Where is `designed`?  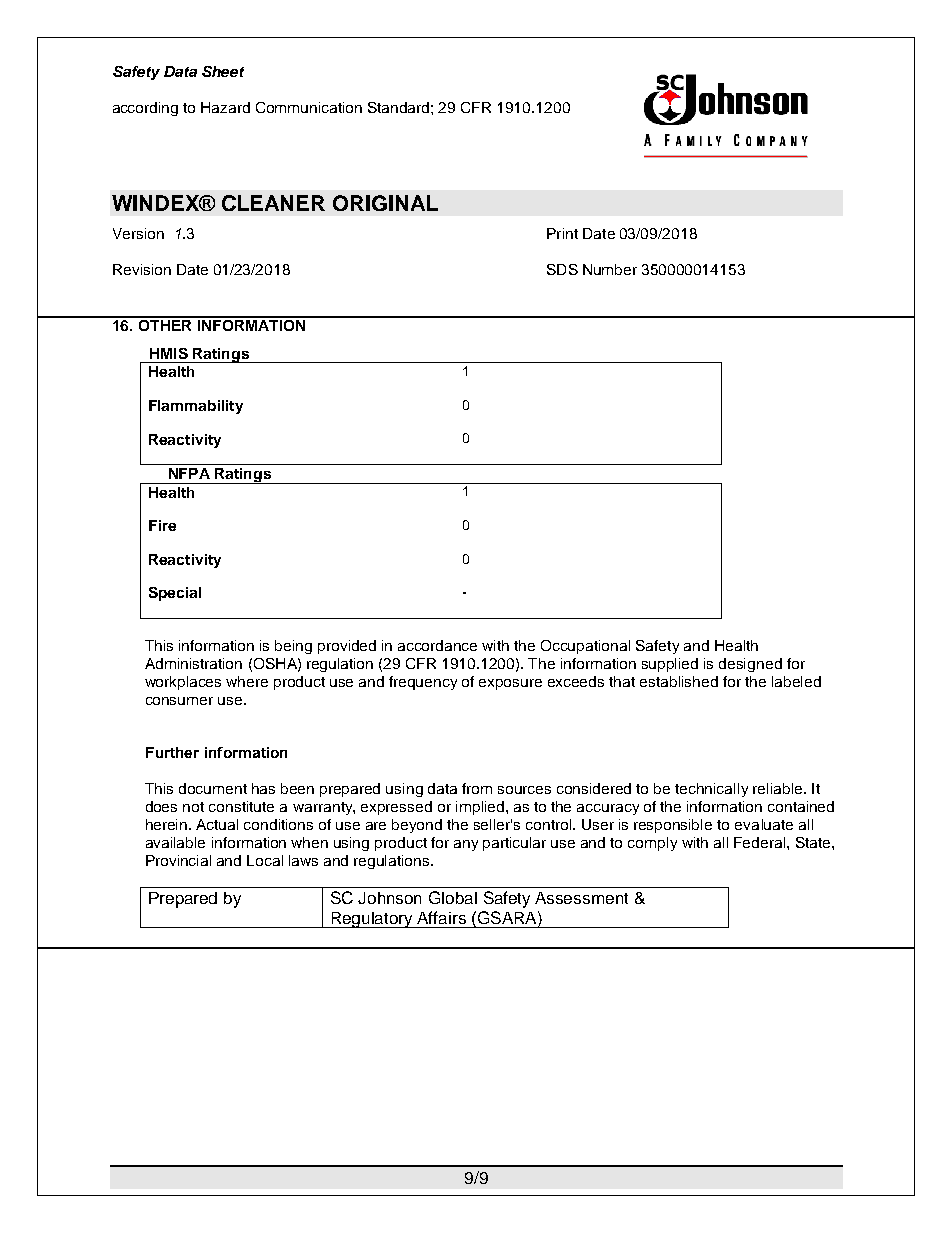
designed is located at coordinates (750, 665).
